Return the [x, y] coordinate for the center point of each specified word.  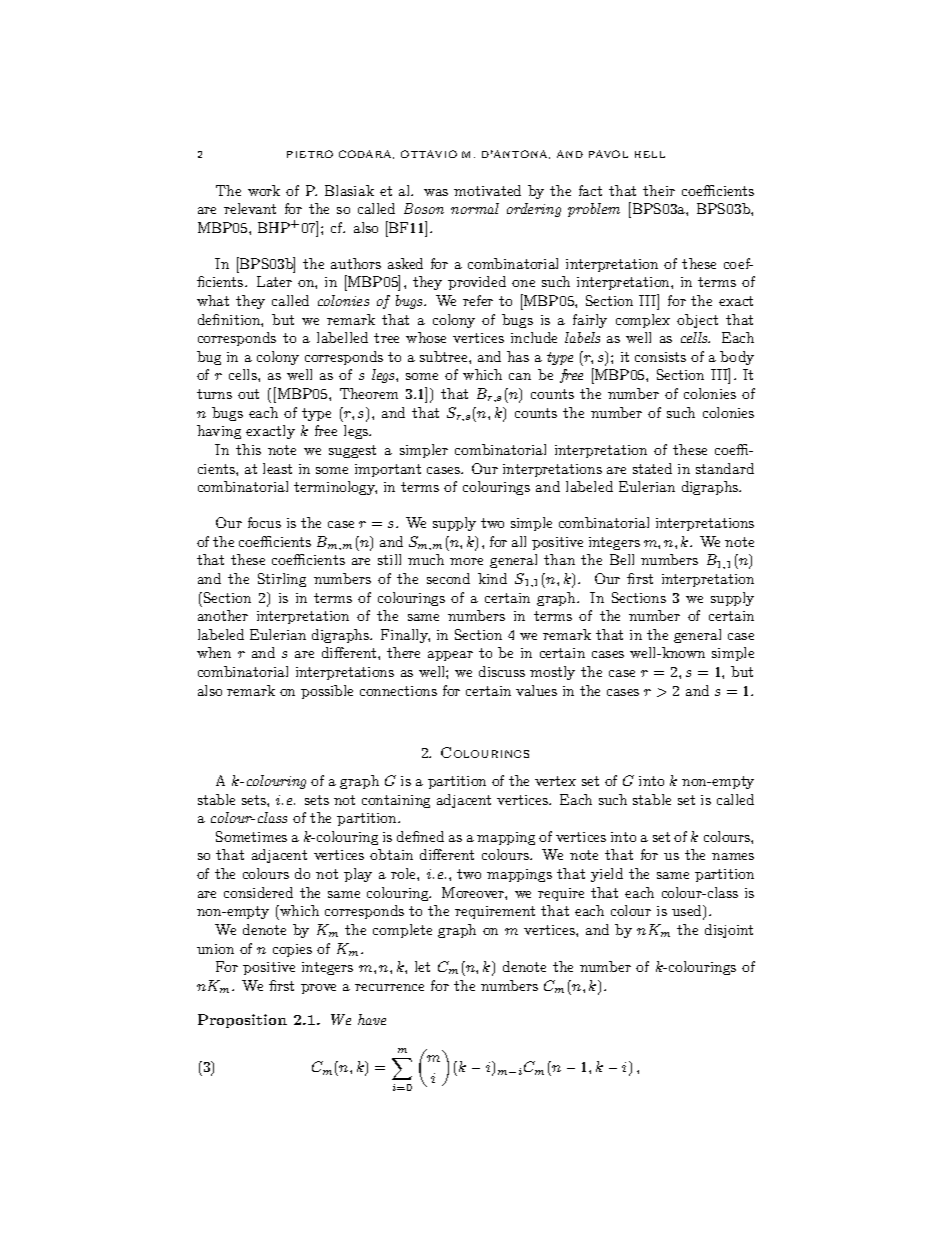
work [264, 190]
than [559, 559]
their [659, 190]
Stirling [282, 580]
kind [492, 578]
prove [318, 989]
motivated [487, 190]
